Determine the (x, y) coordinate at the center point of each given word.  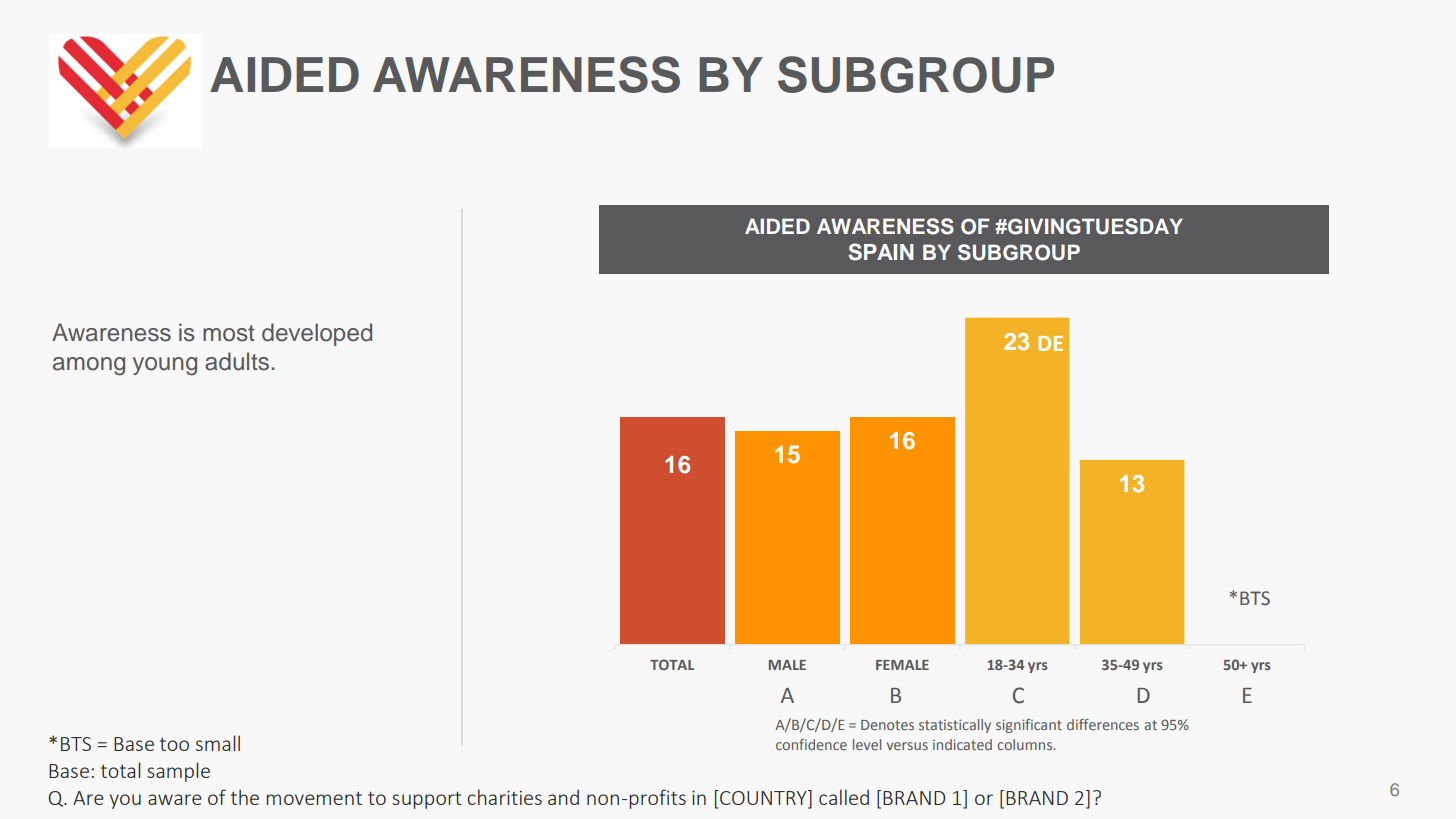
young (165, 366)
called (844, 797)
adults (237, 361)
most (229, 333)
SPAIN (881, 252)
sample (178, 772)
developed (317, 334)
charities (504, 797)
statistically (955, 726)
